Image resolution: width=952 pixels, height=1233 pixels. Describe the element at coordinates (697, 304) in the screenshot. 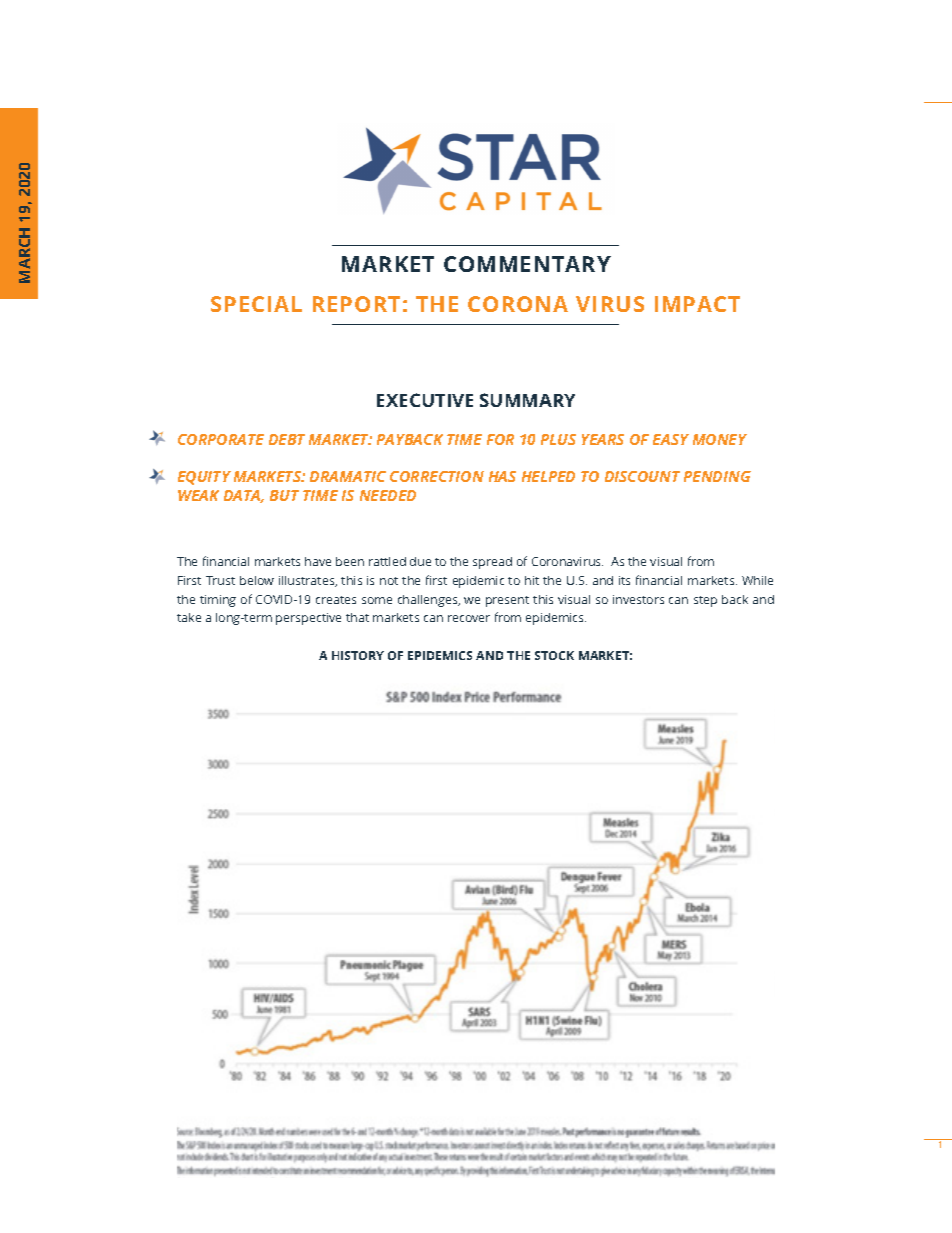

I see `IMPACT` at that location.
